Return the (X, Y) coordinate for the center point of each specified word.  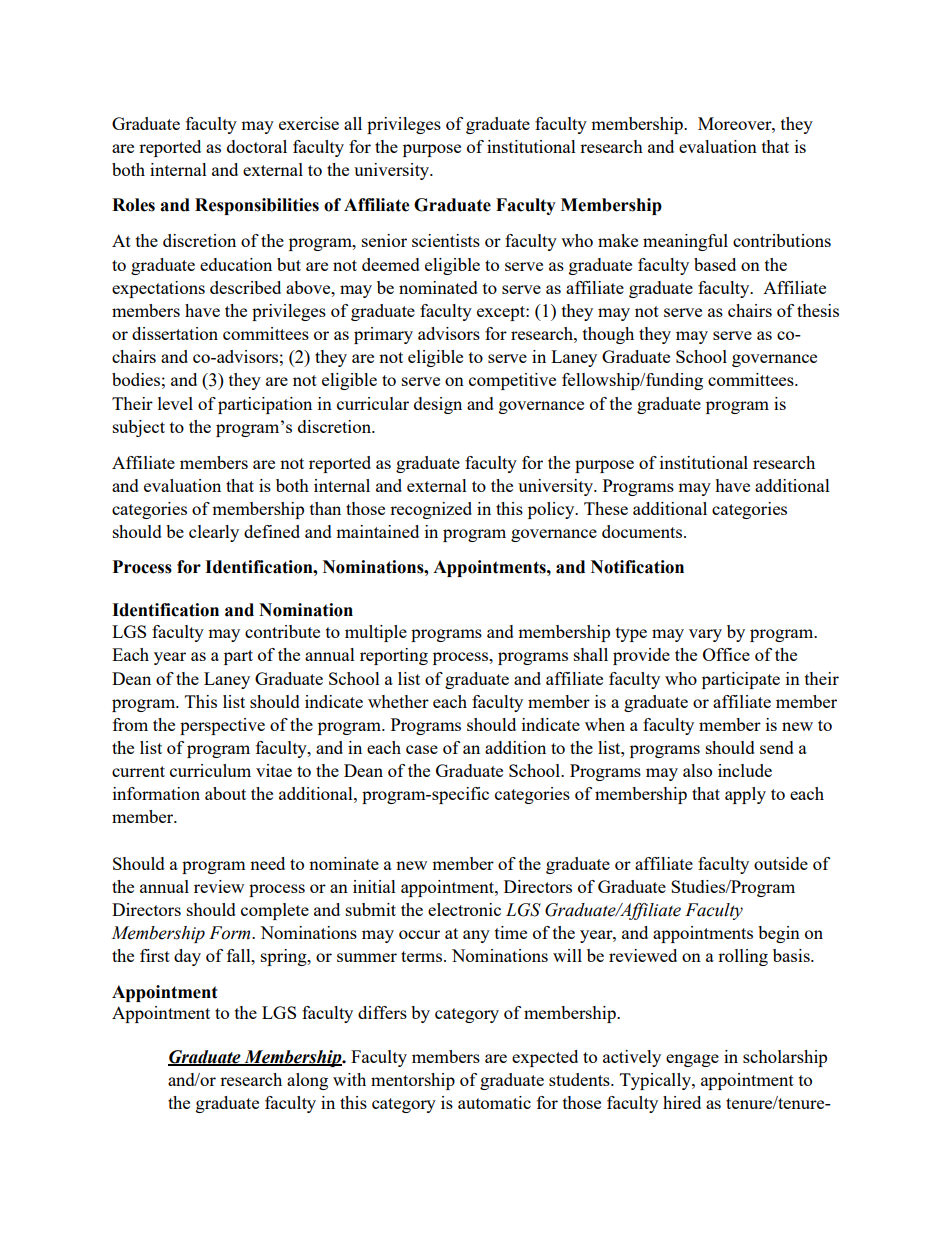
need (267, 863)
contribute (282, 631)
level (175, 403)
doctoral (257, 146)
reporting (394, 656)
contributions (782, 240)
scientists (446, 240)
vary (705, 635)
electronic (464, 909)
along (307, 1081)
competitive (512, 381)
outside (781, 863)
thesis (818, 310)
